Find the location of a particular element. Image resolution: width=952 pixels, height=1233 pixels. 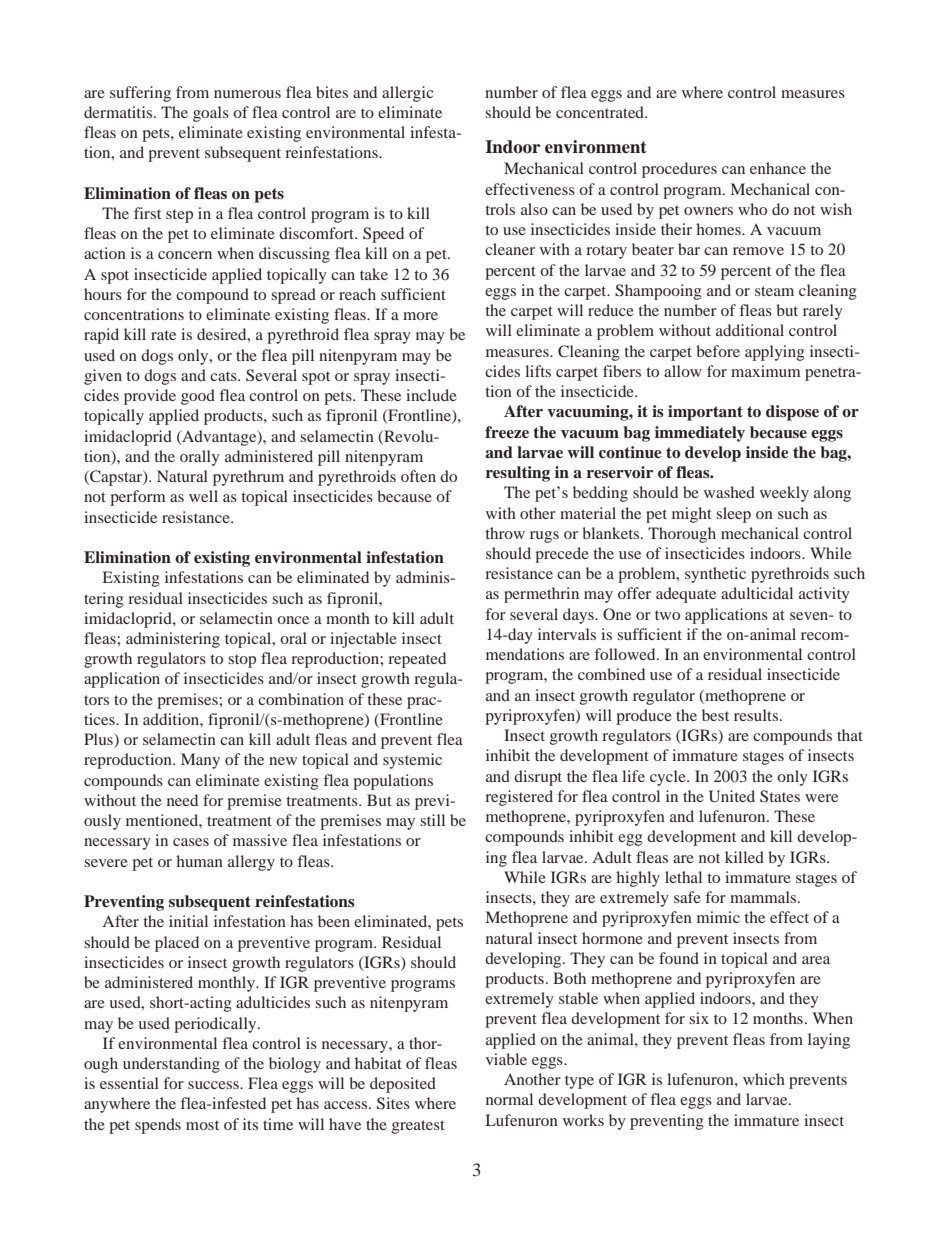

maximum is located at coordinates (766, 371).
